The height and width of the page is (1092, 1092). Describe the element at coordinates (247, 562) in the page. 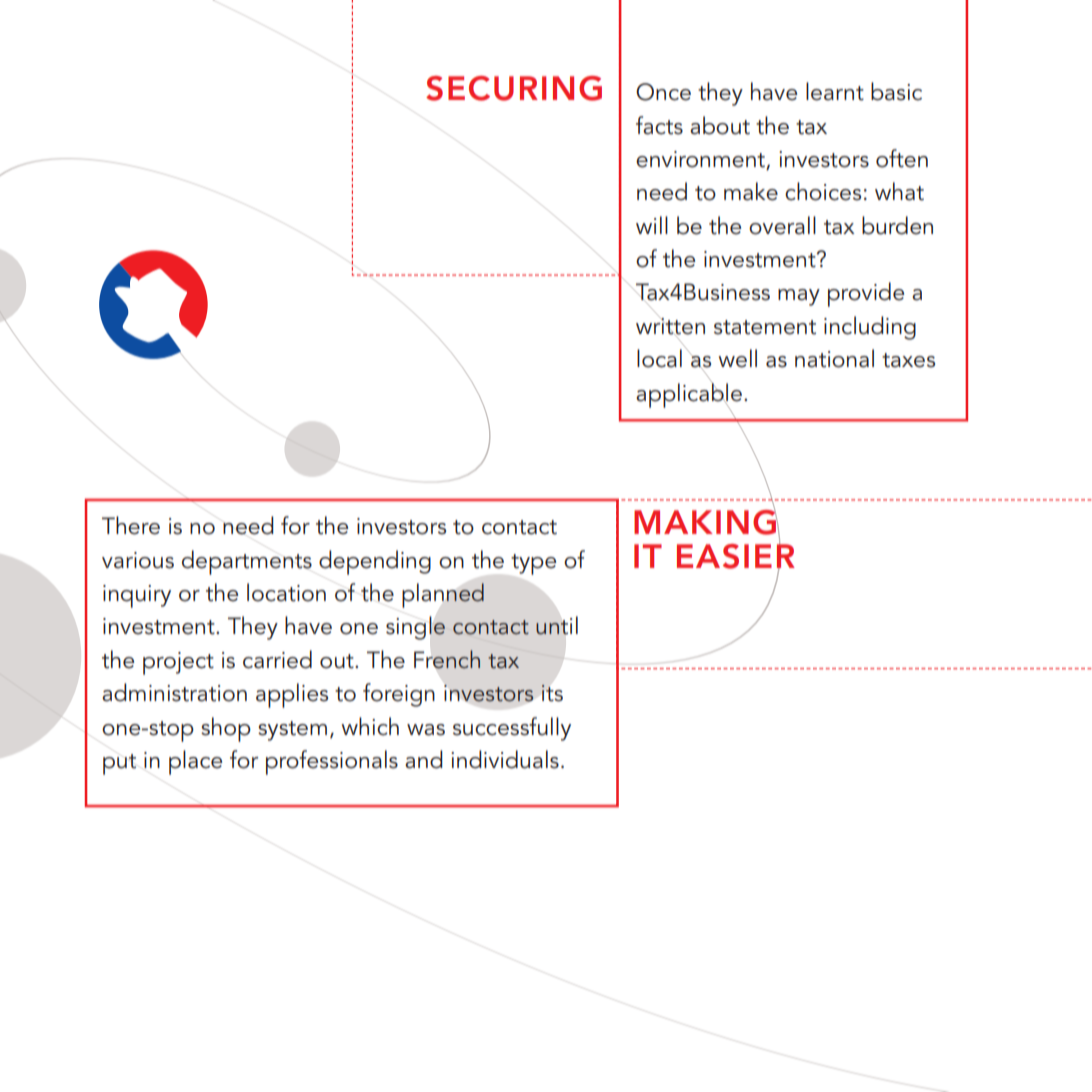

I see `departments` at that location.
